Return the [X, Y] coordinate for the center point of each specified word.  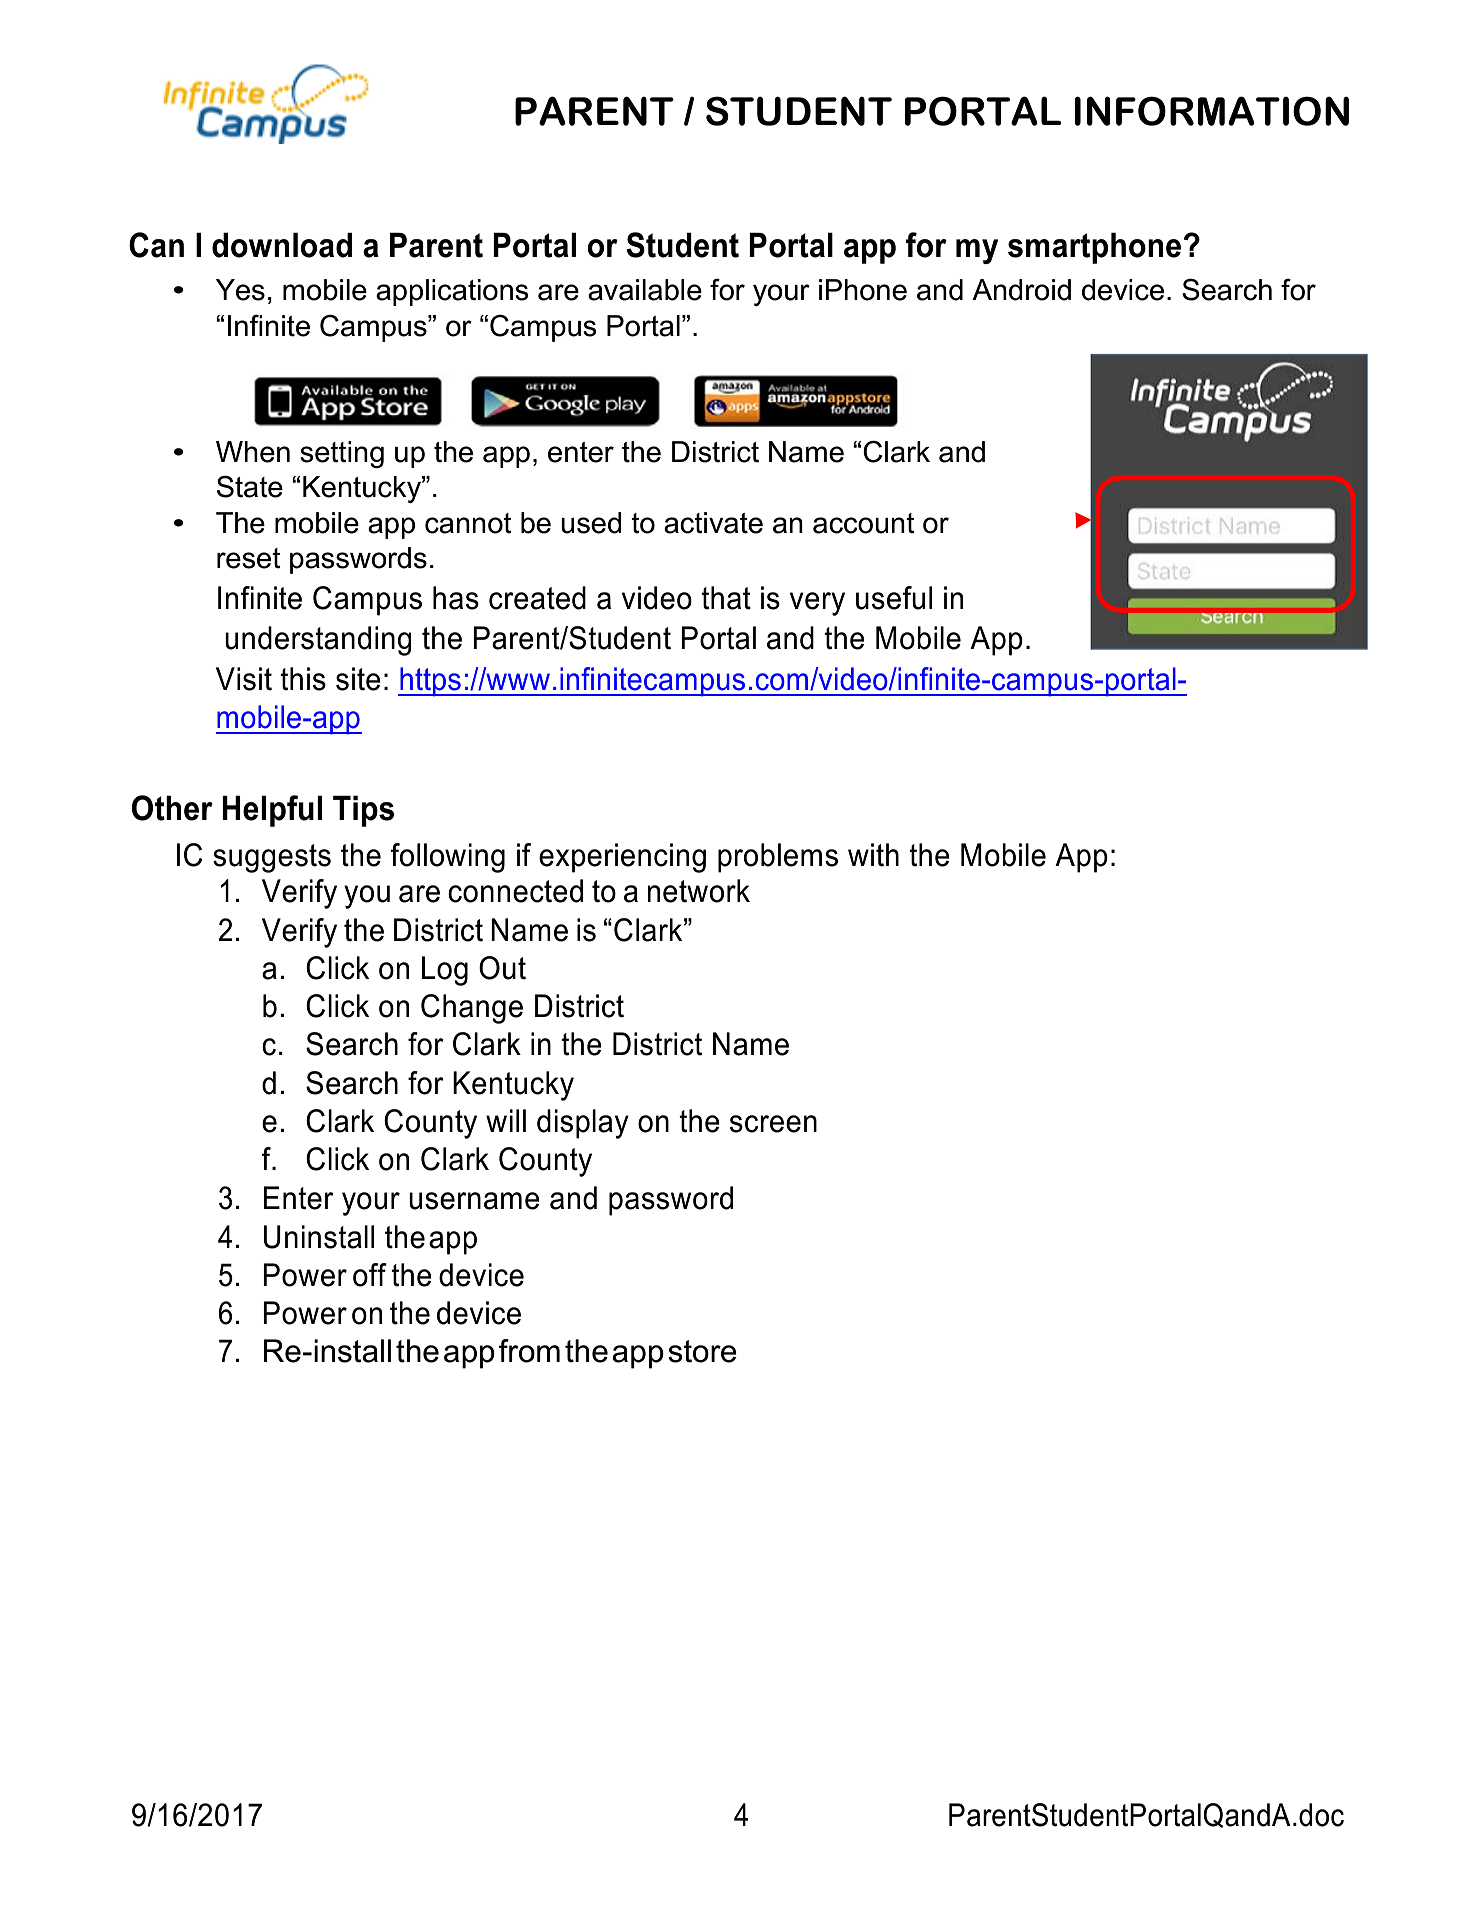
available [645, 290]
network [698, 891]
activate [713, 523]
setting [342, 454]
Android [1021, 290]
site [358, 679]
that [726, 598]
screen [773, 1124]
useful [894, 598]
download [282, 245]
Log [445, 971]
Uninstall [318, 1237]
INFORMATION [1211, 111]
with [873, 855]
